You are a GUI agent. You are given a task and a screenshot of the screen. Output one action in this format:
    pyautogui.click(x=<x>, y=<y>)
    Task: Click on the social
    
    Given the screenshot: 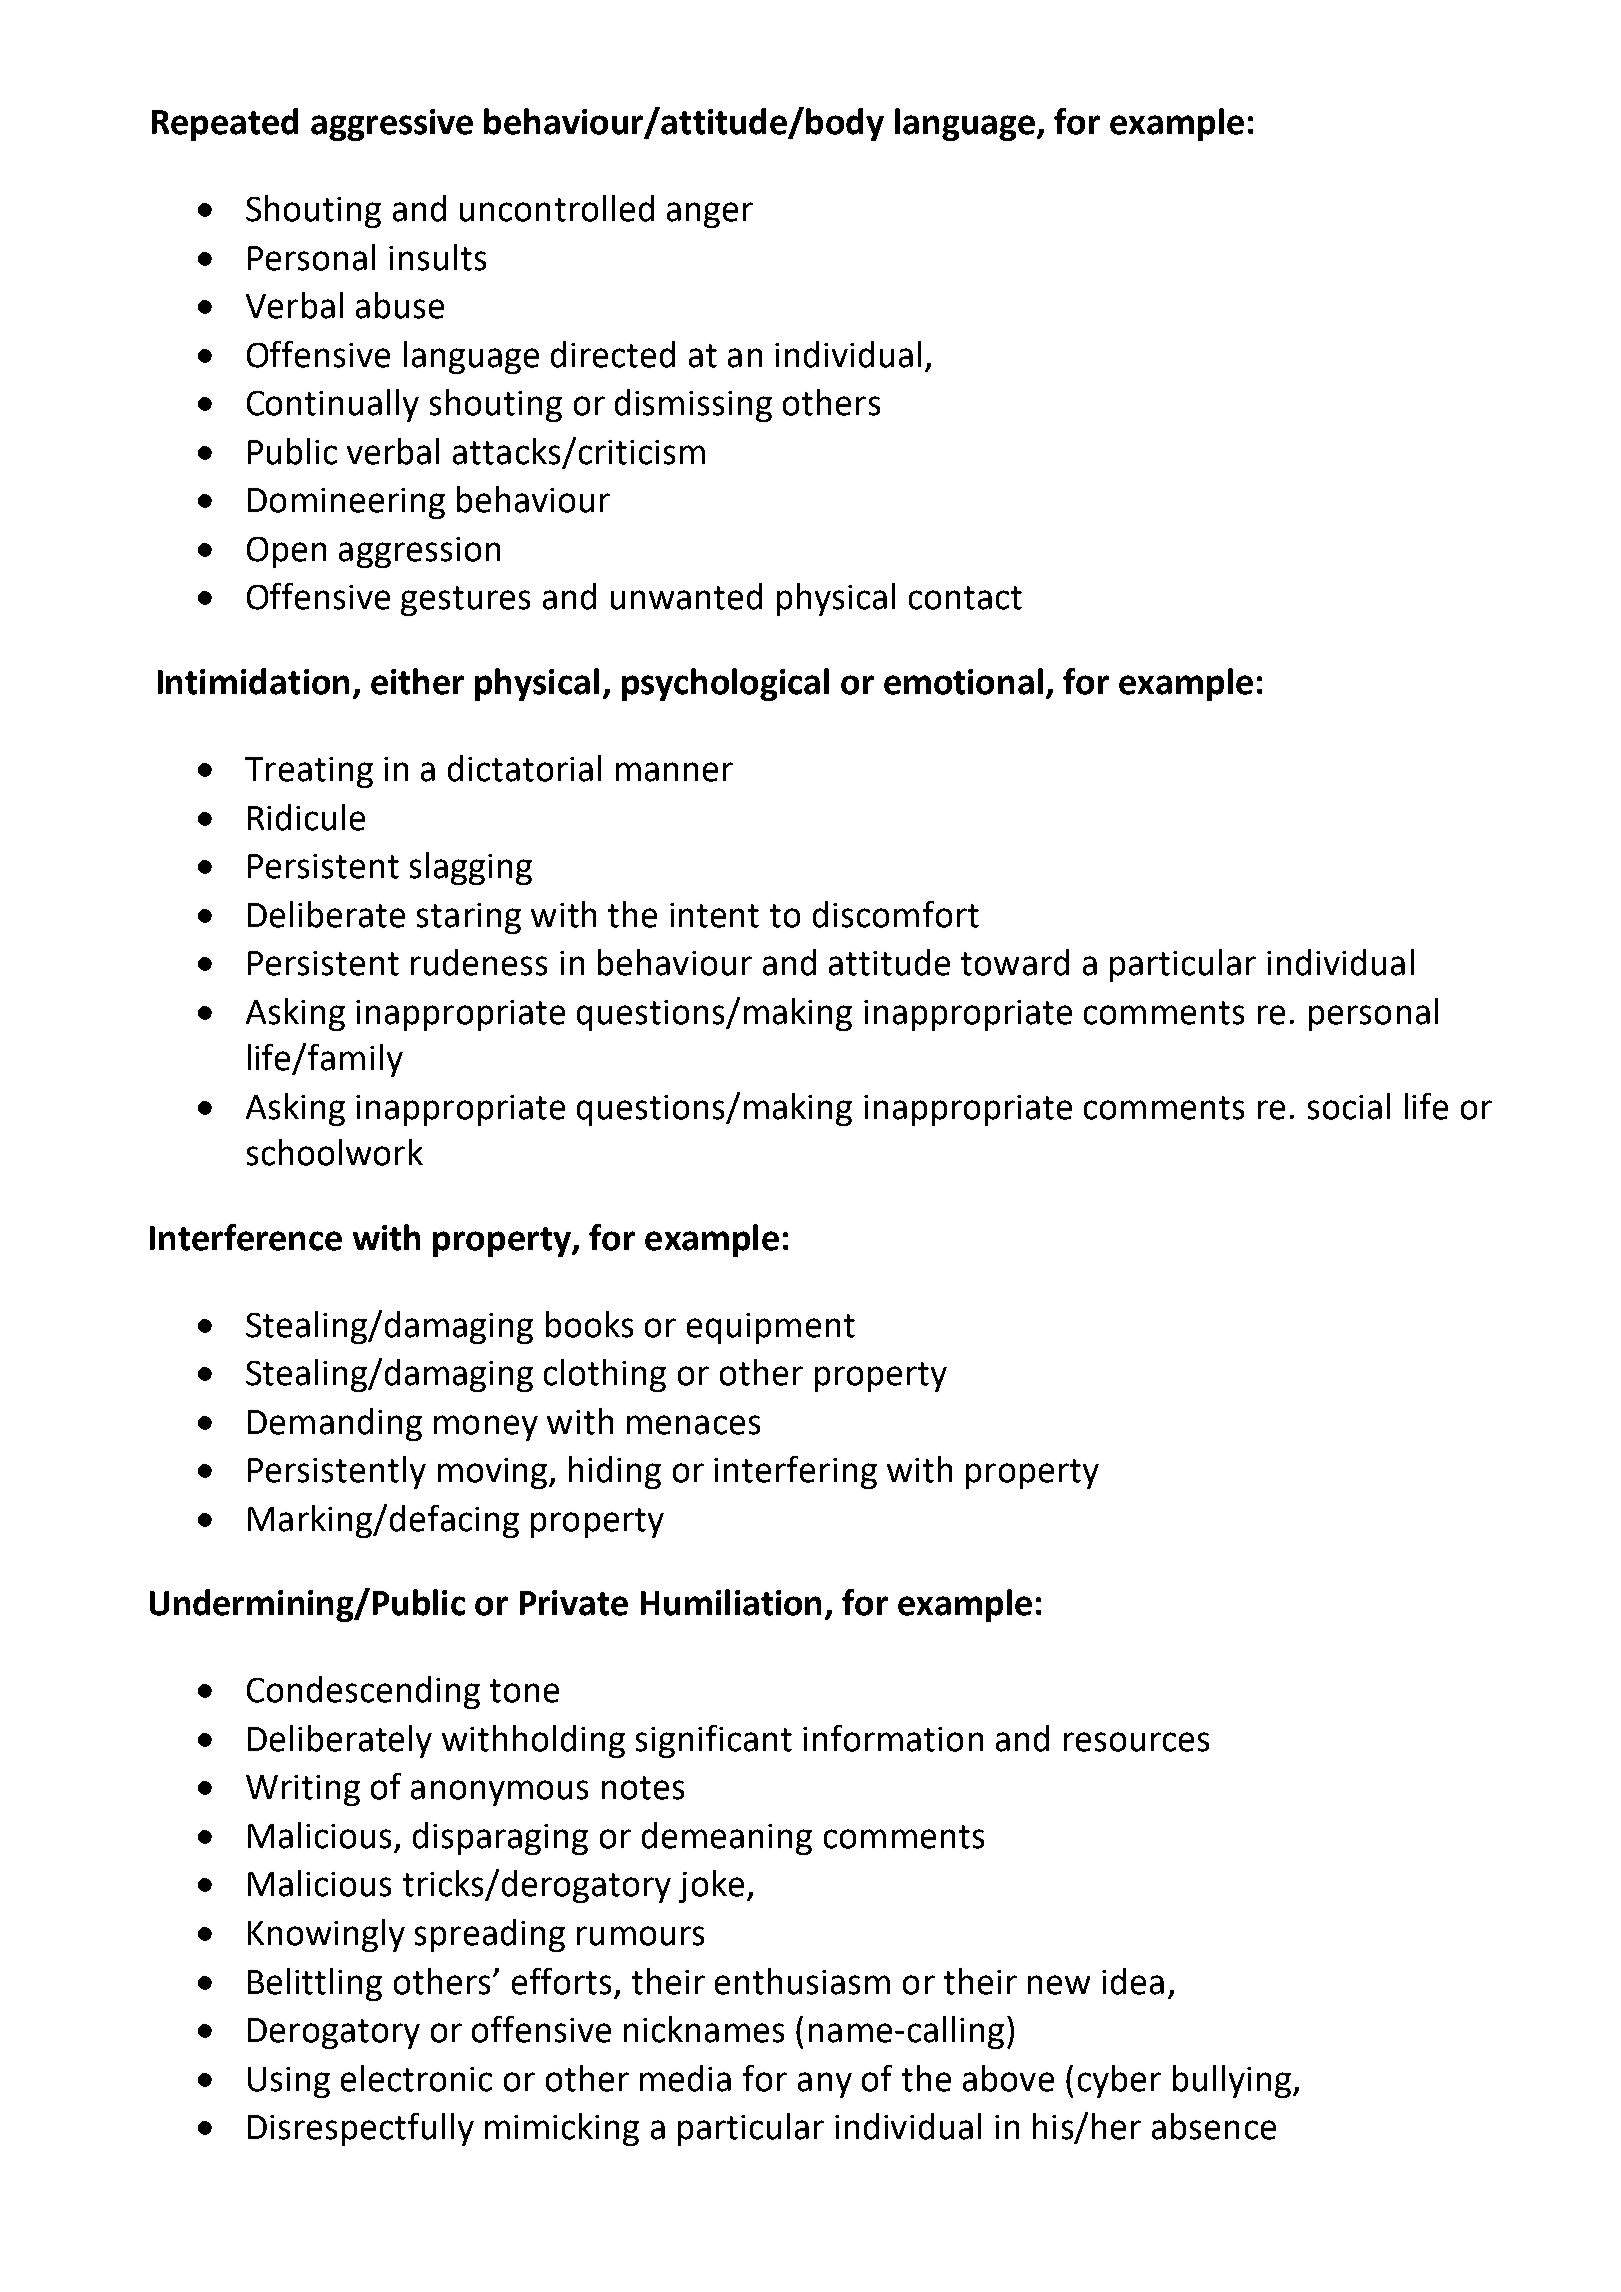 What is the action you would take?
    pyautogui.click(x=1349, y=1106)
